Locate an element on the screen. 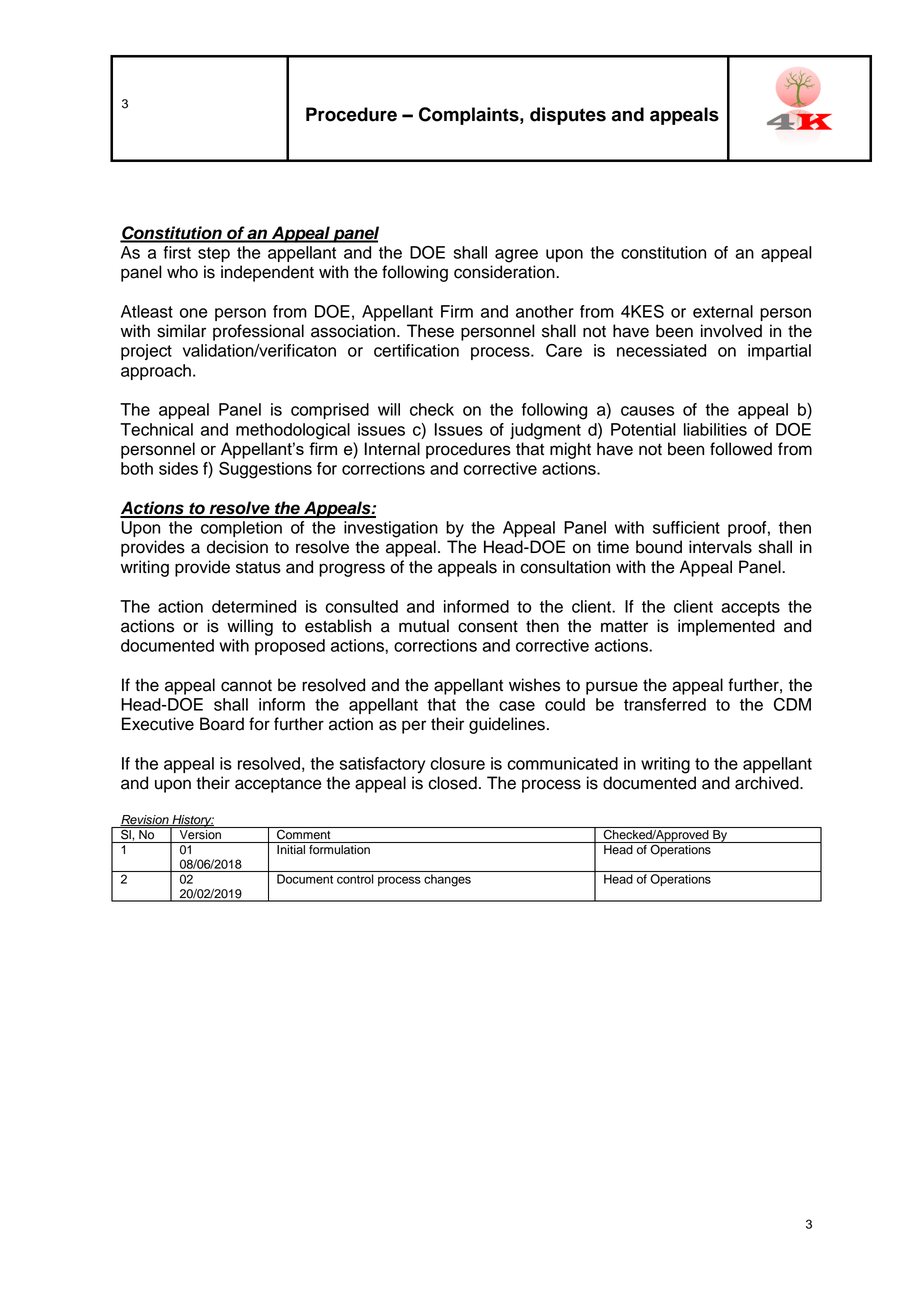 Image resolution: width=924 pixels, height=1308 pixels. agree is located at coordinates (516, 256).
